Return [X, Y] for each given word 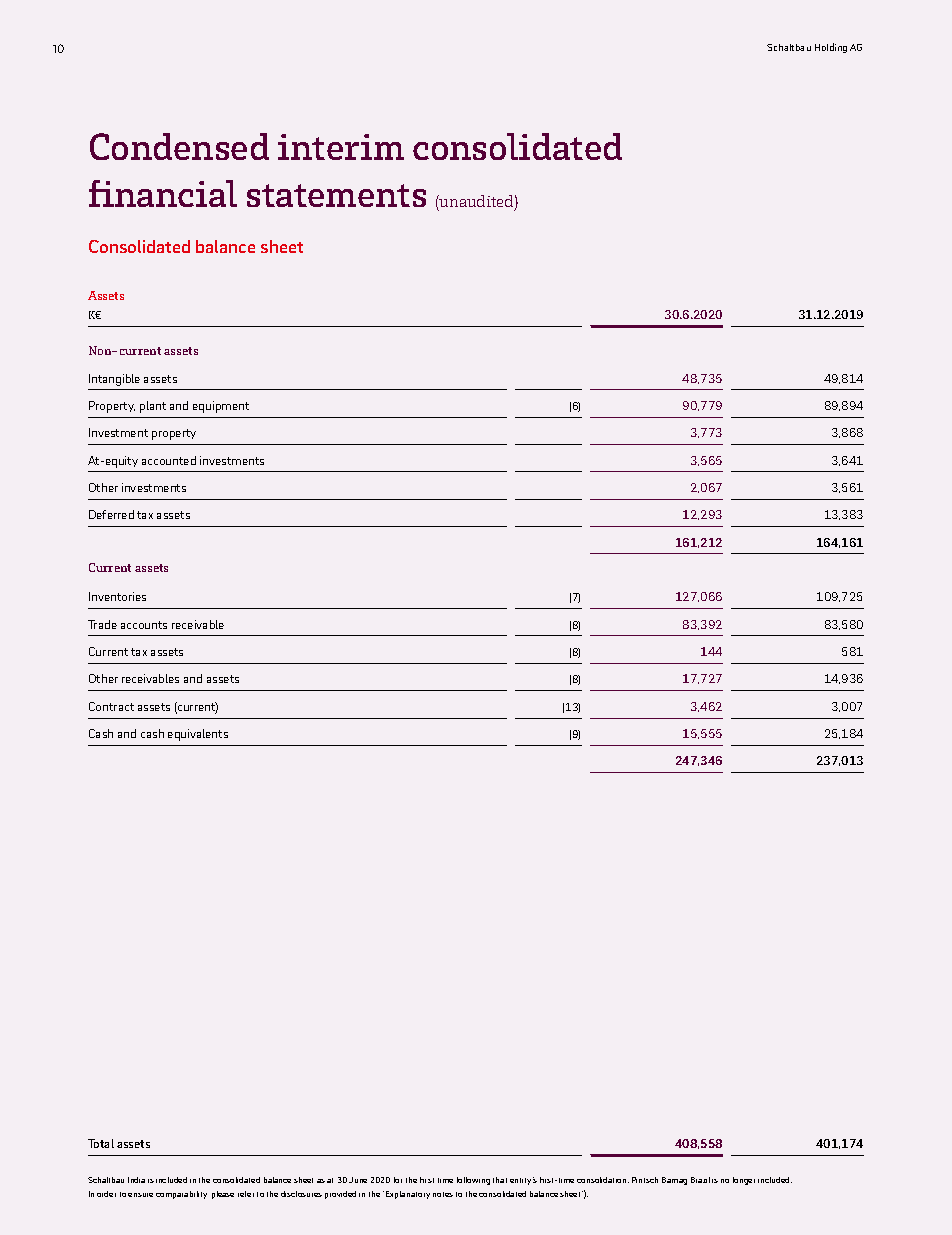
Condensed [179, 146]
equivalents [198, 735]
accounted [169, 460]
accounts [144, 625]
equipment [221, 407]
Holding [831, 48]
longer [744, 1181]
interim [341, 147]
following [473, 1181]
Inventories [117, 596]
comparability [181, 1195]
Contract [111, 706]
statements [336, 195]
